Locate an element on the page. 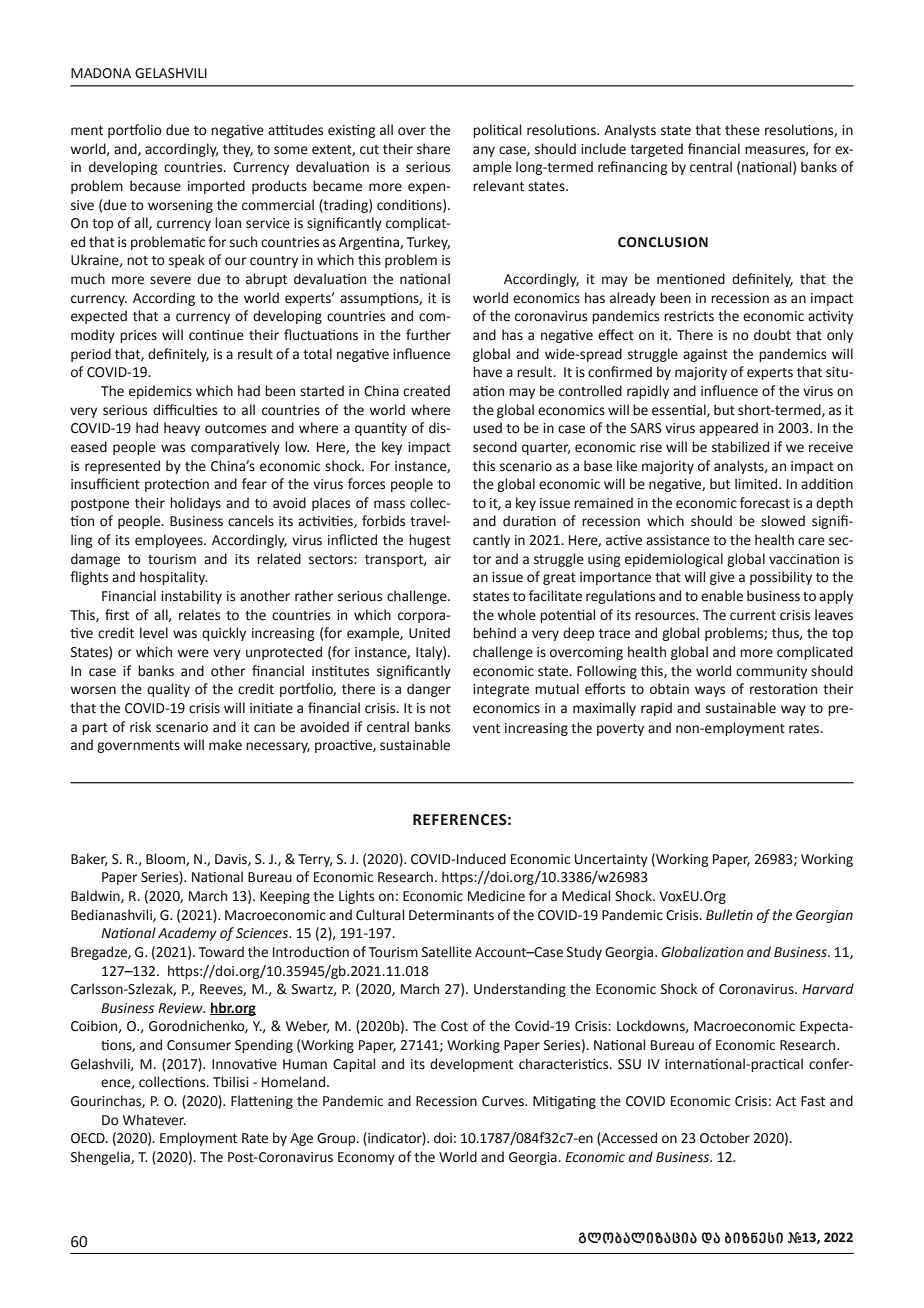 This document has height=1308, width=924. Bulletin is located at coordinates (729, 915).
